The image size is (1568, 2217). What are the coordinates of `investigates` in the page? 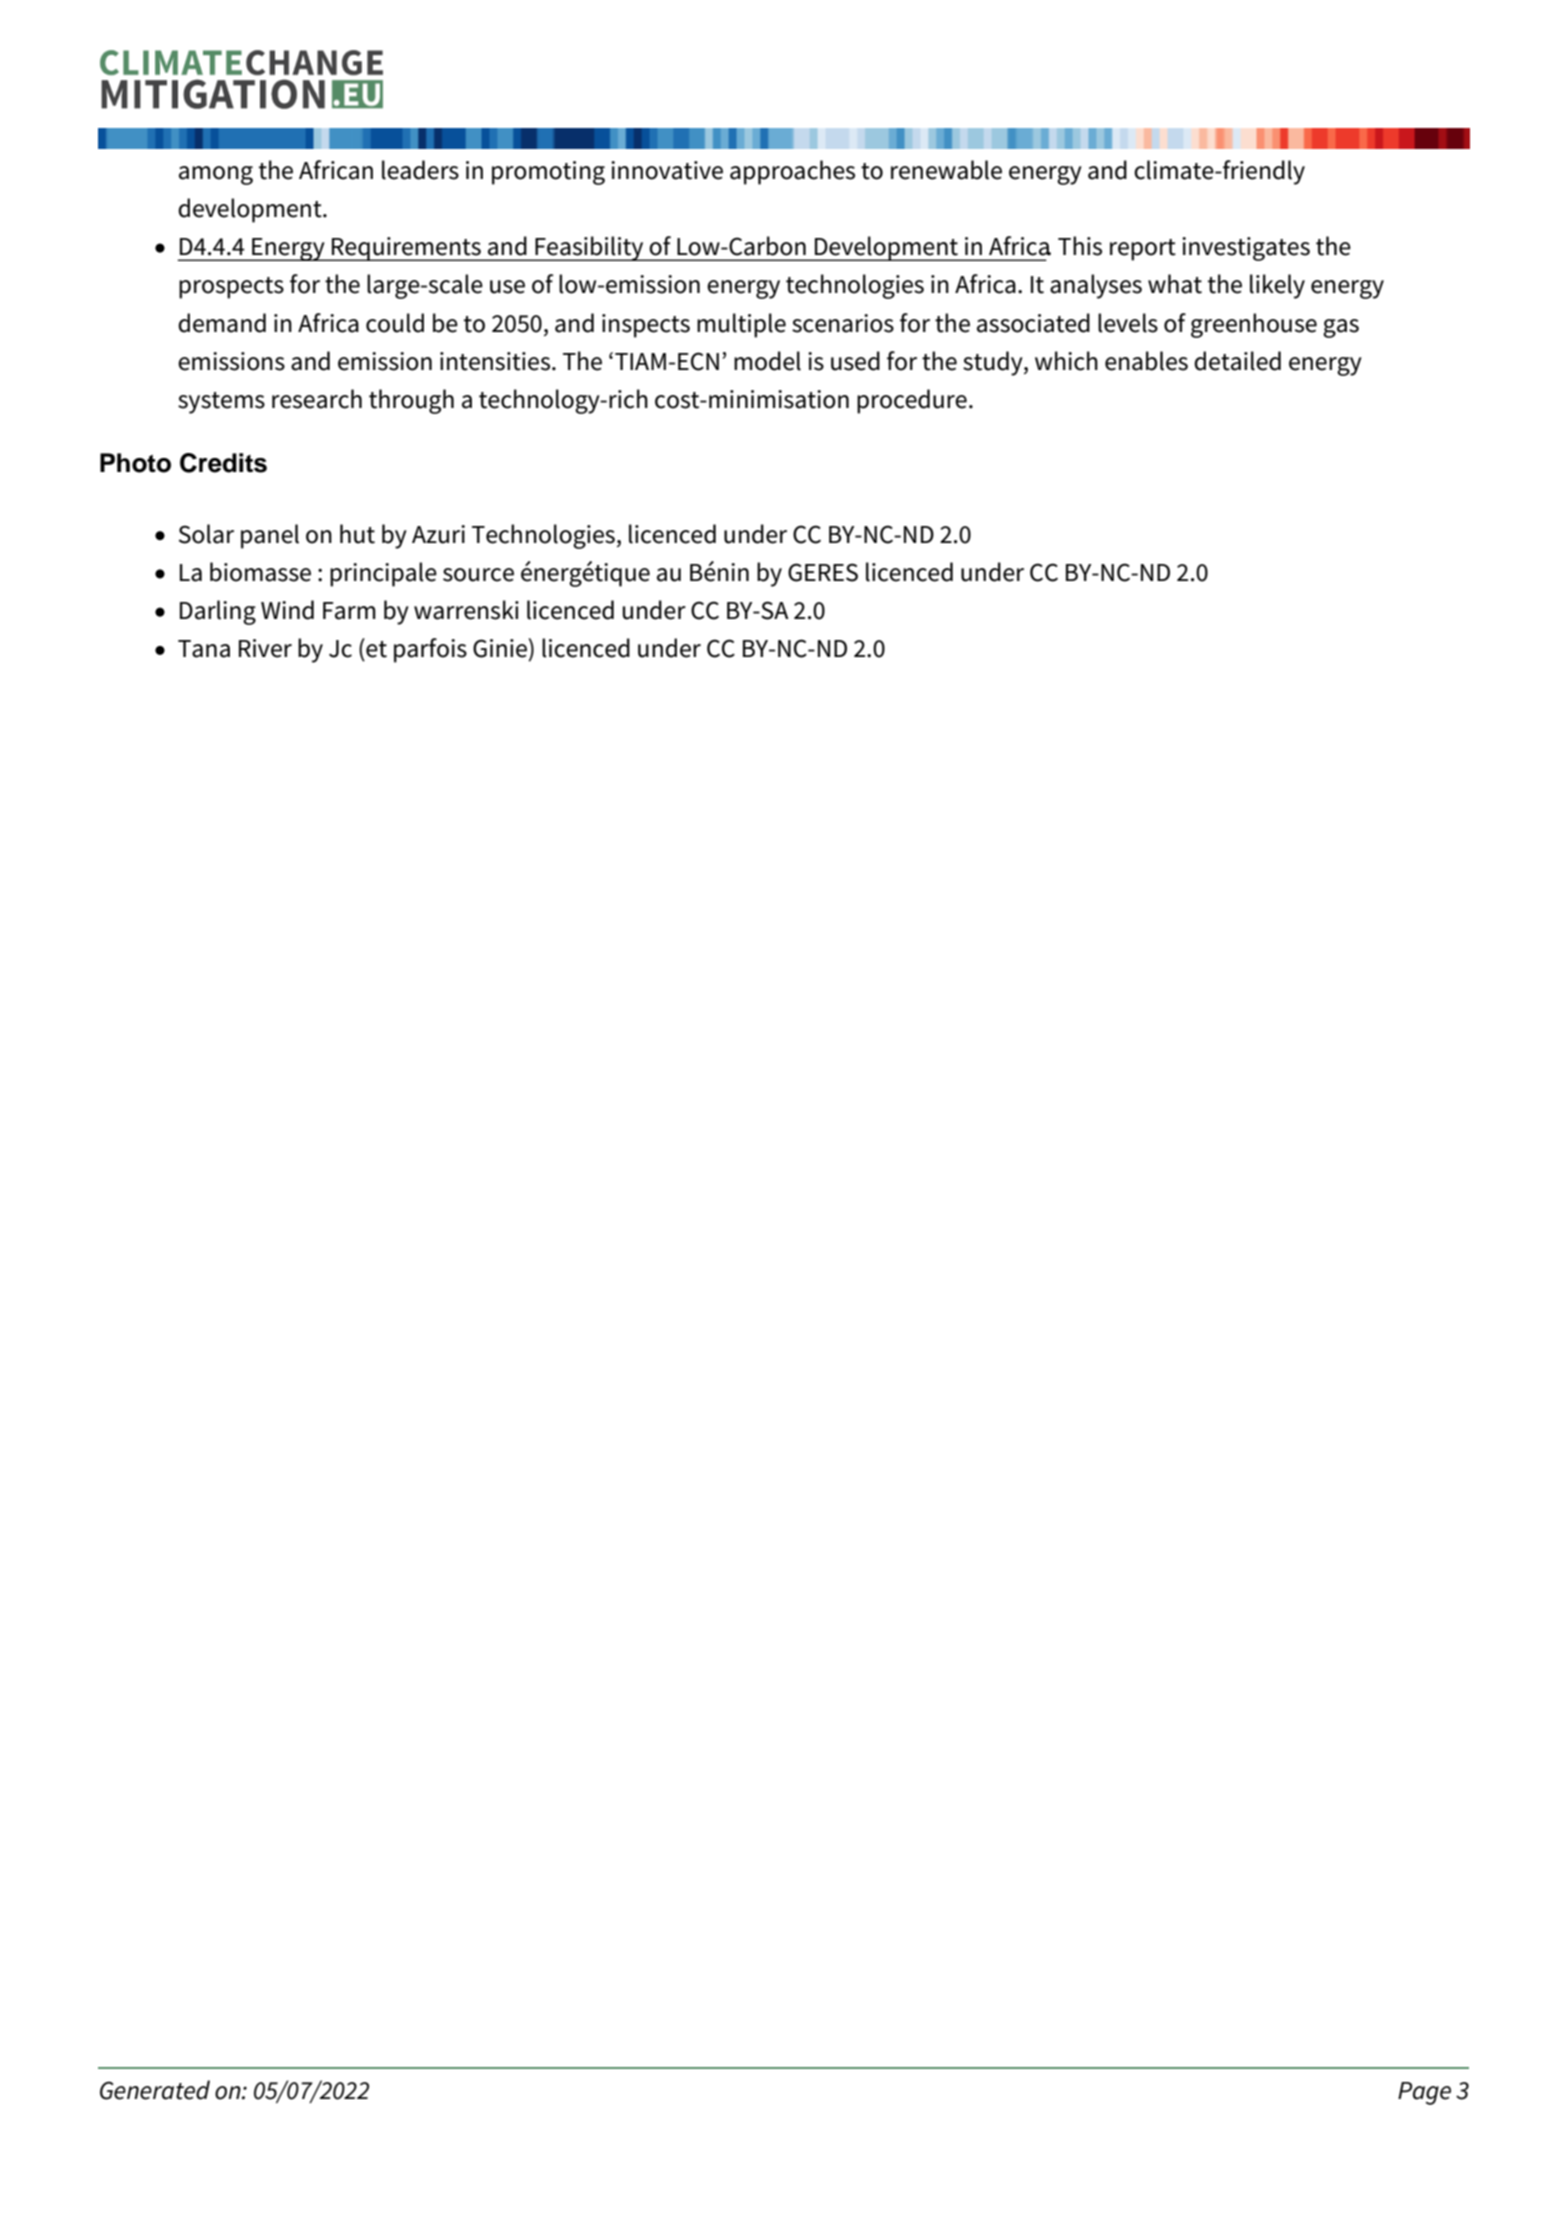 It's located at (1246, 249).
